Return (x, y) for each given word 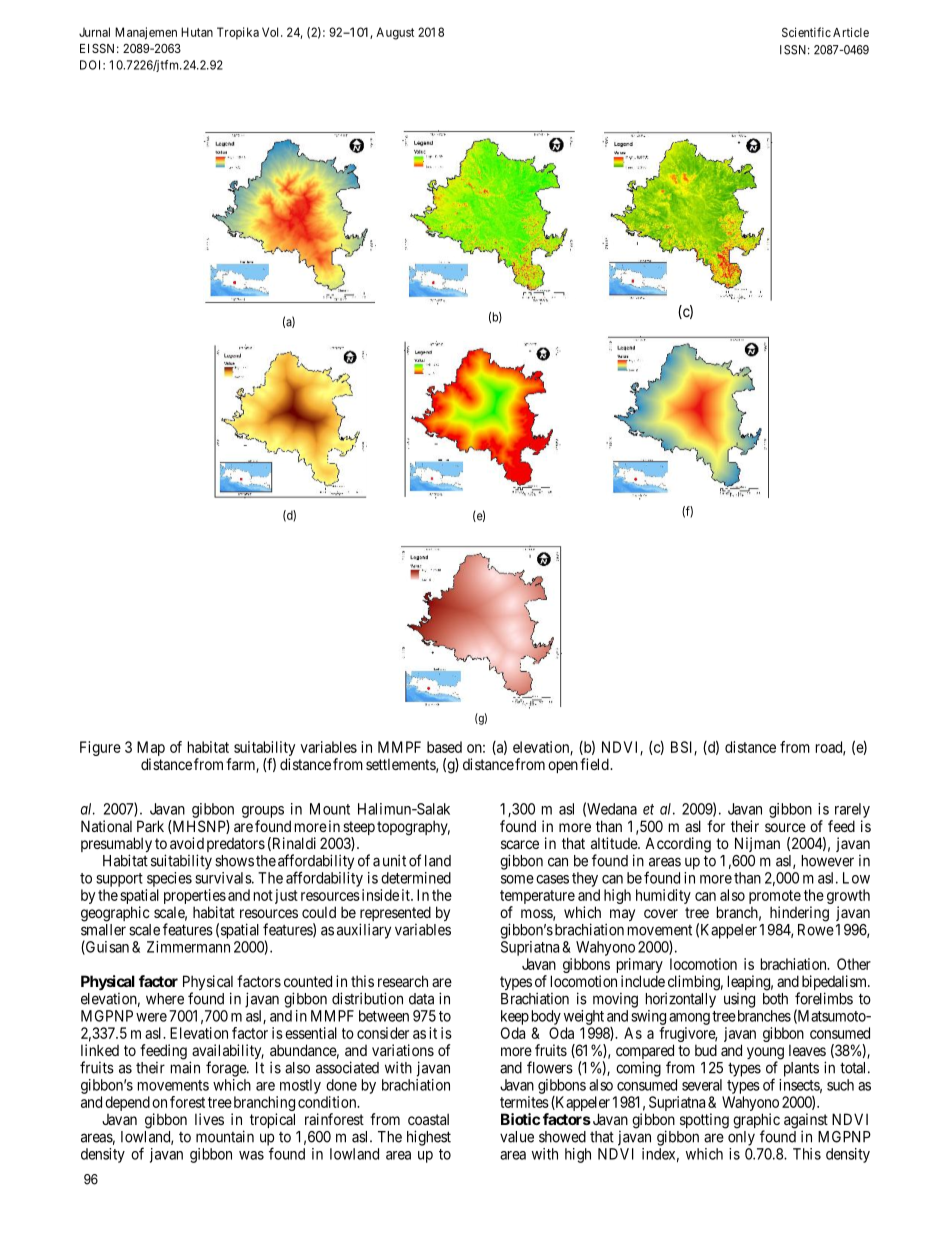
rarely (852, 810)
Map (151, 750)
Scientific (806, 32)
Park (150, 826)
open (563, 767)
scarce (520, 844)
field (595, 764)
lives (209, 1119)
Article (851, 32)
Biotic (520, 1119)
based (444, 747)
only (741, 1138)
